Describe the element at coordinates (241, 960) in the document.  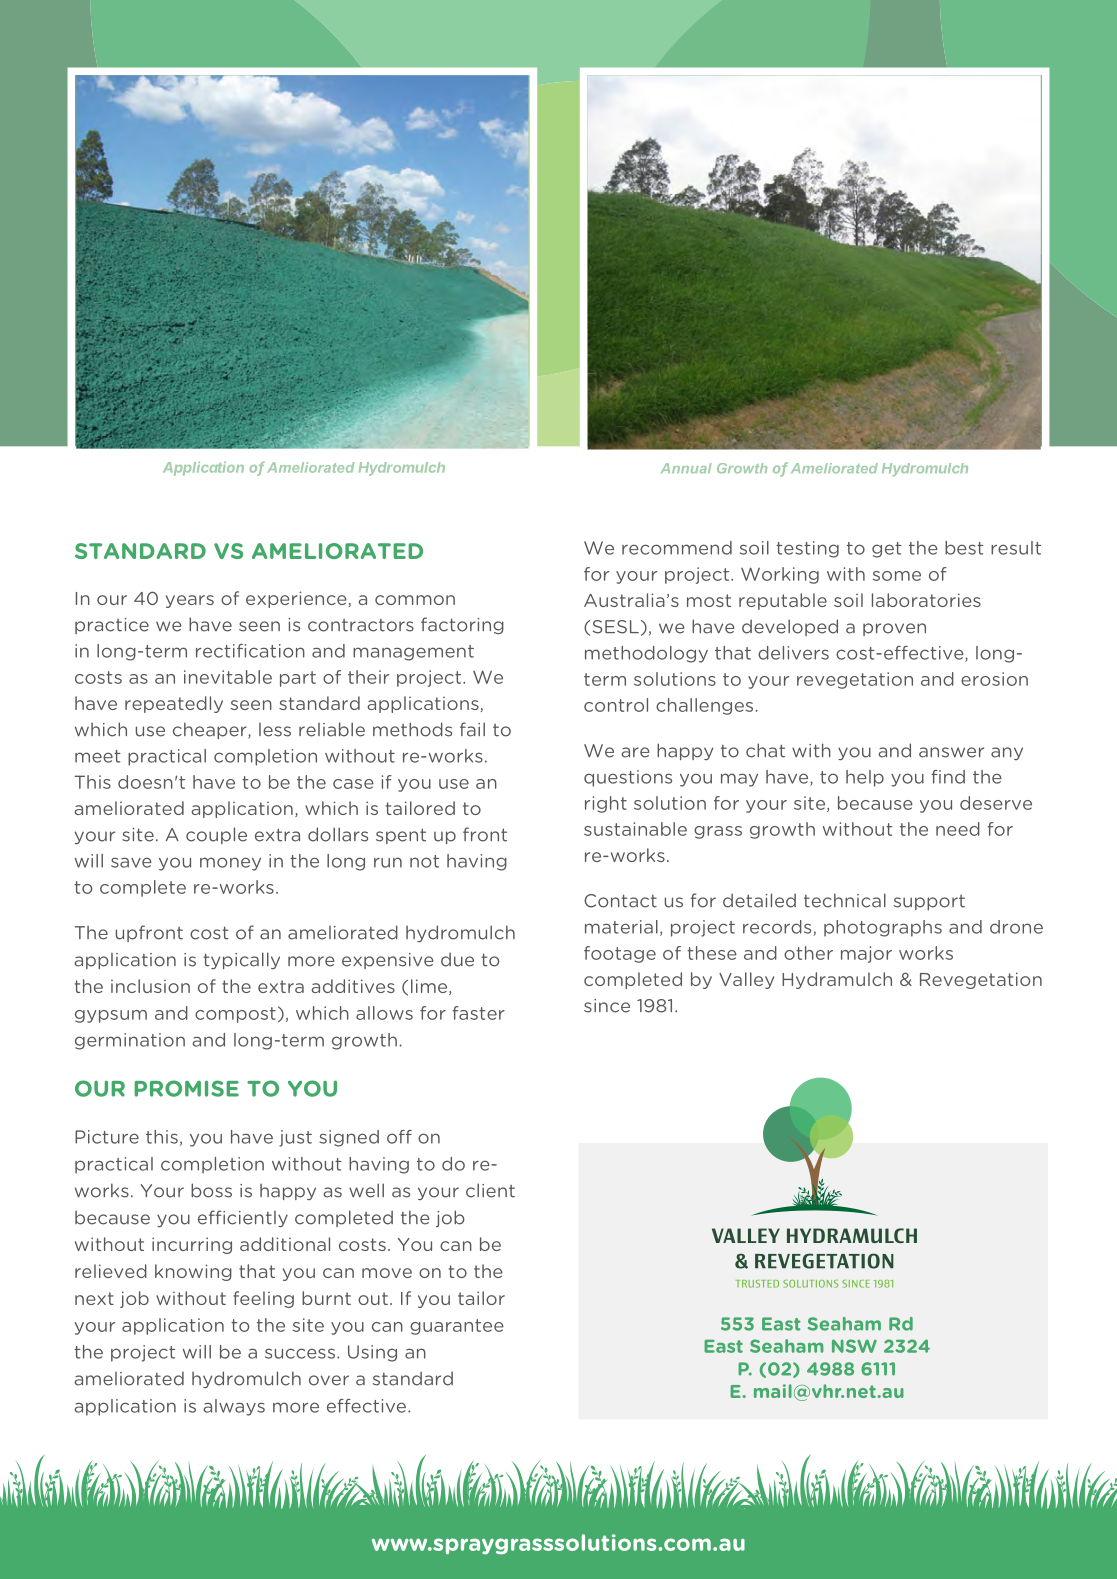
I see `typically` at that location.
